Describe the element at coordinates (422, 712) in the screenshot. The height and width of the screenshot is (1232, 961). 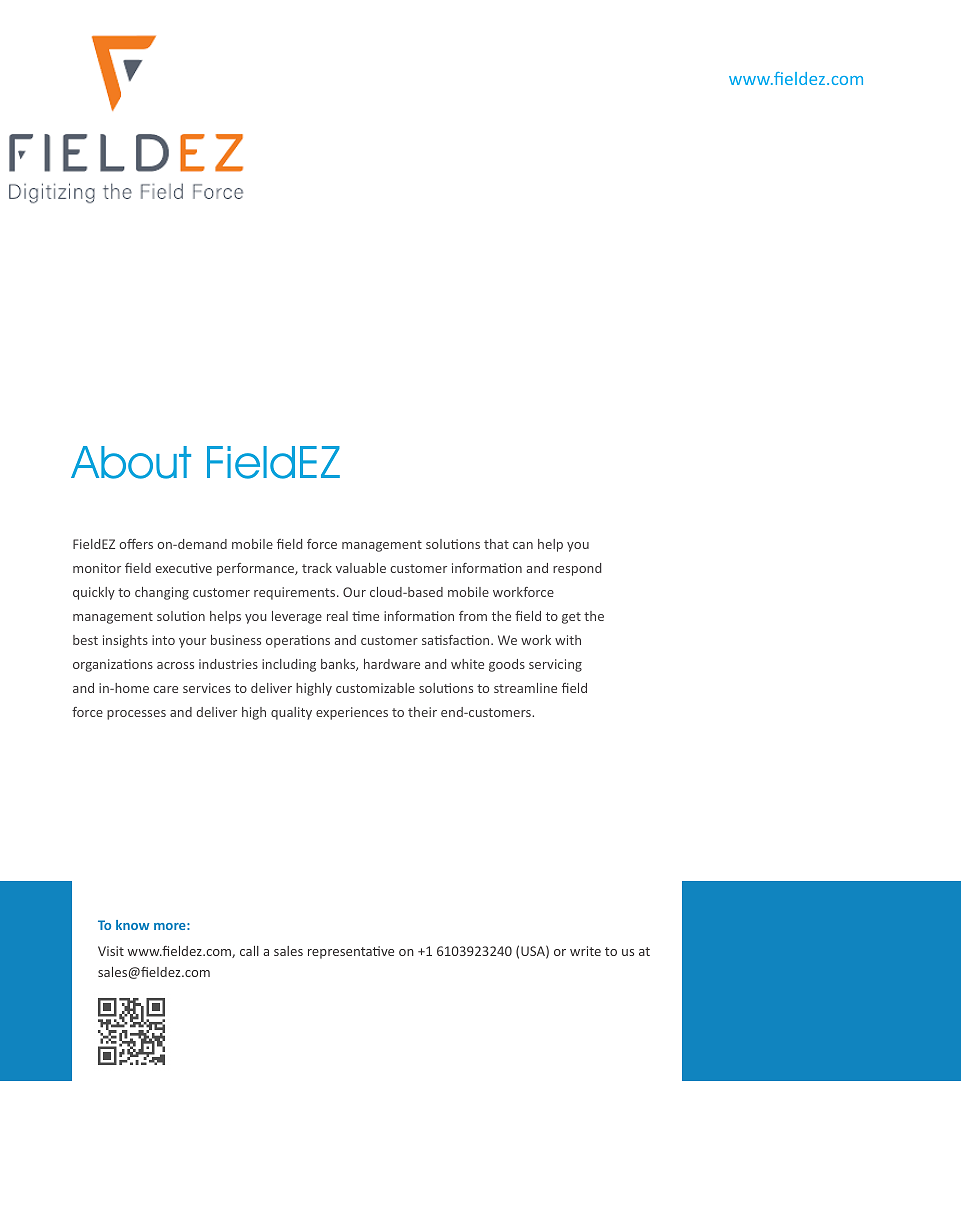
I see `their` at that location.
